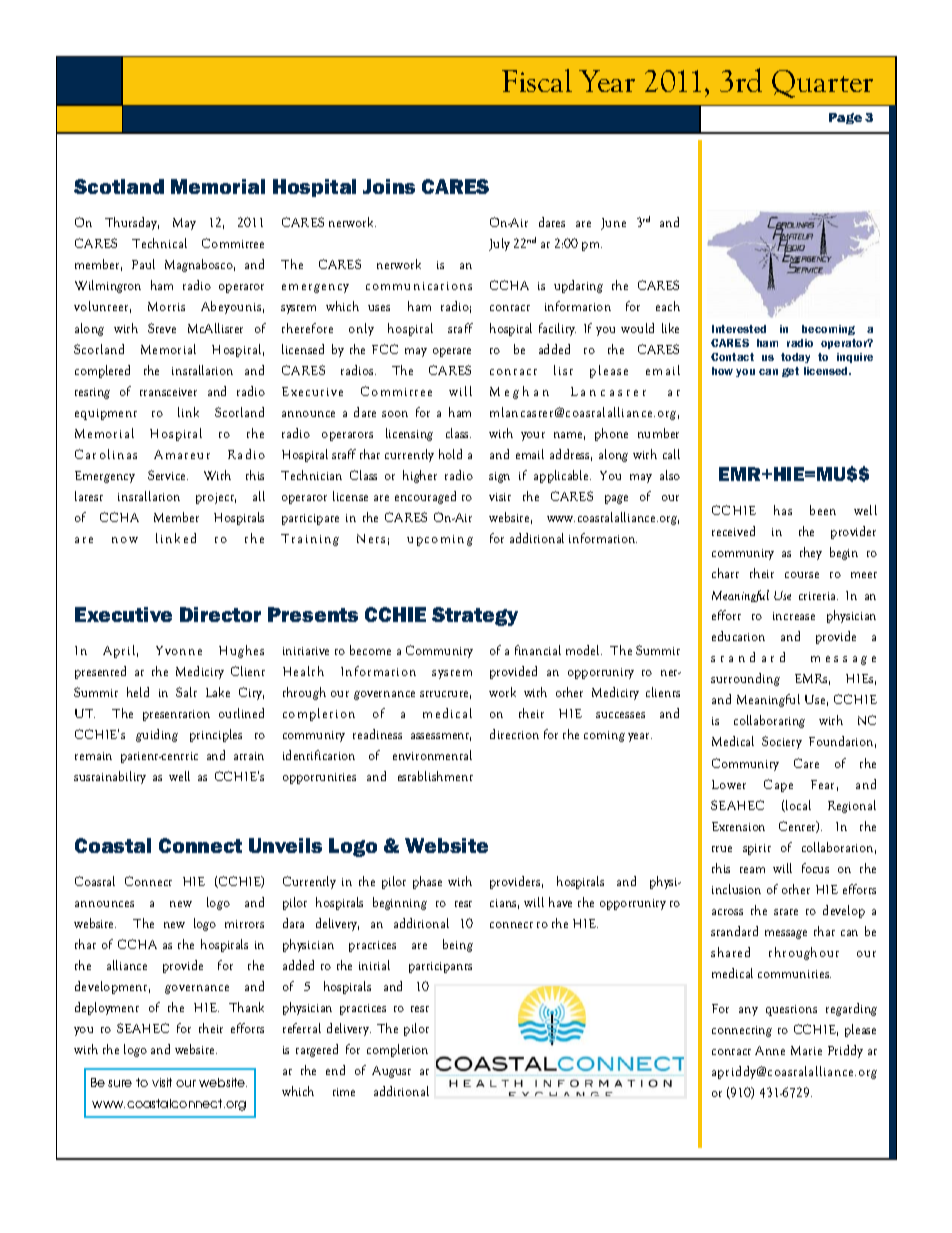 The image size is (952, 1233). I want to click on Fiscal, so click(537, 80).
